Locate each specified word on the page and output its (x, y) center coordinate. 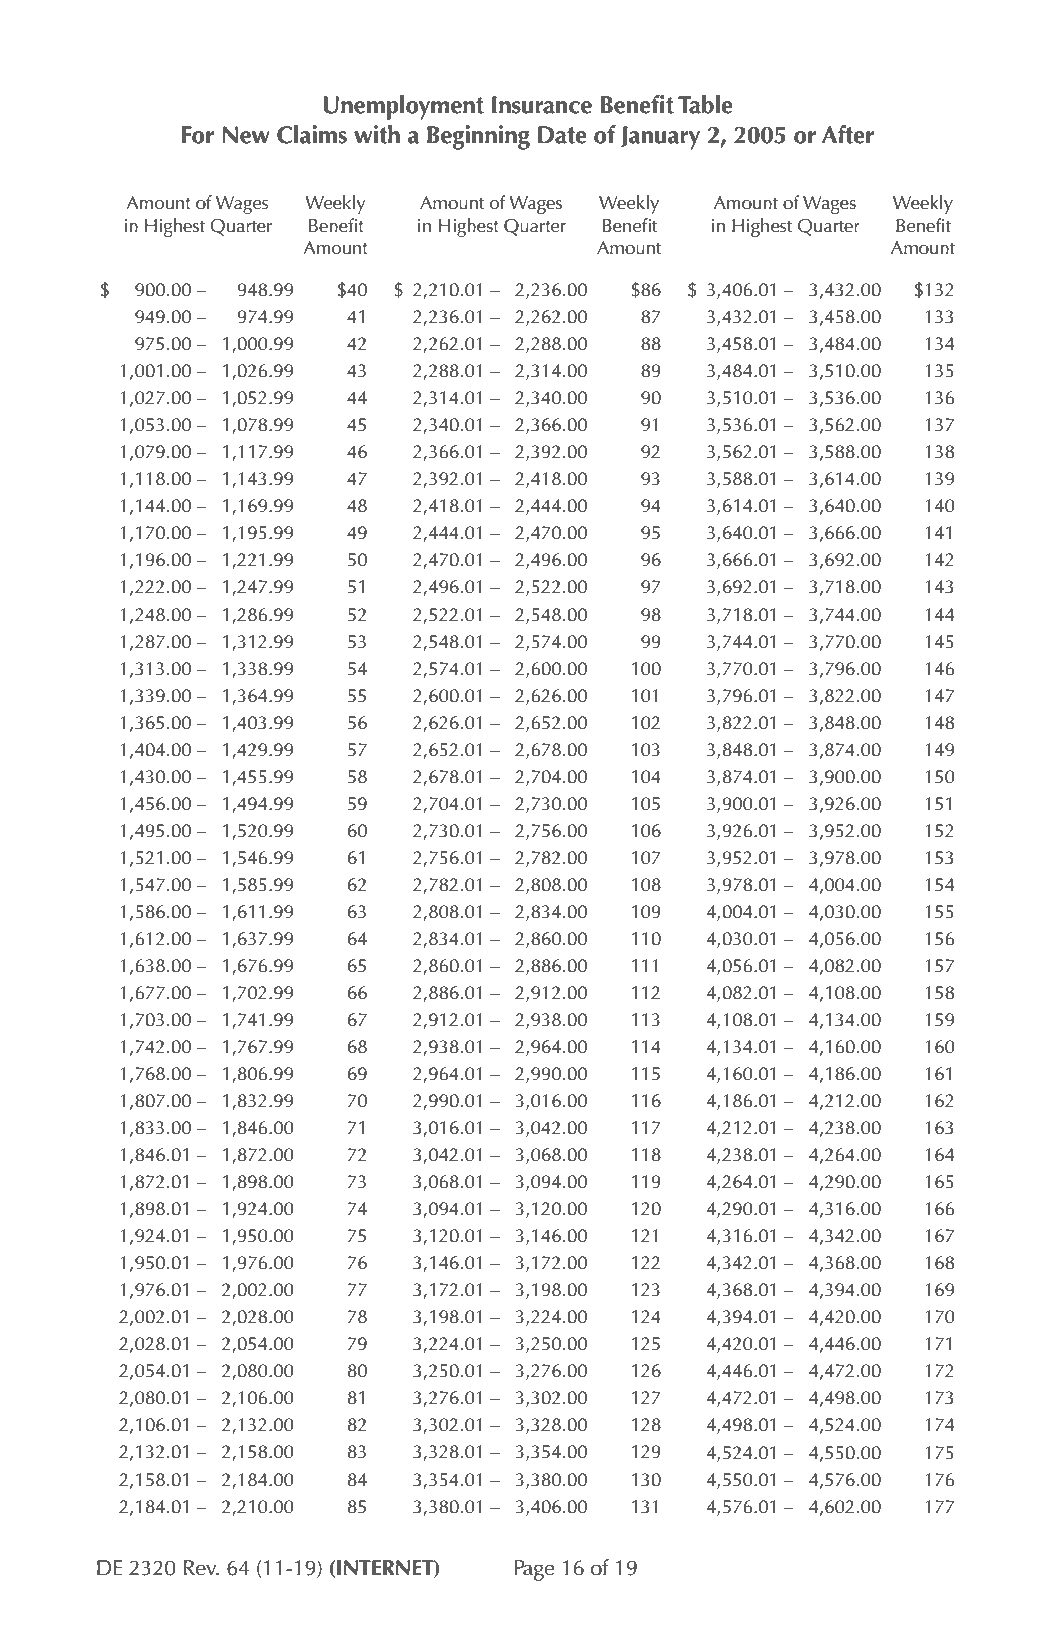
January (660, 138)
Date (562, 135)
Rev (201, 1568)
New (246, 135)
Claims (312, 134)
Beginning (478, 137)
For (198, 135)
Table (705, 104)
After (848, 134)
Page (534, 1570)
